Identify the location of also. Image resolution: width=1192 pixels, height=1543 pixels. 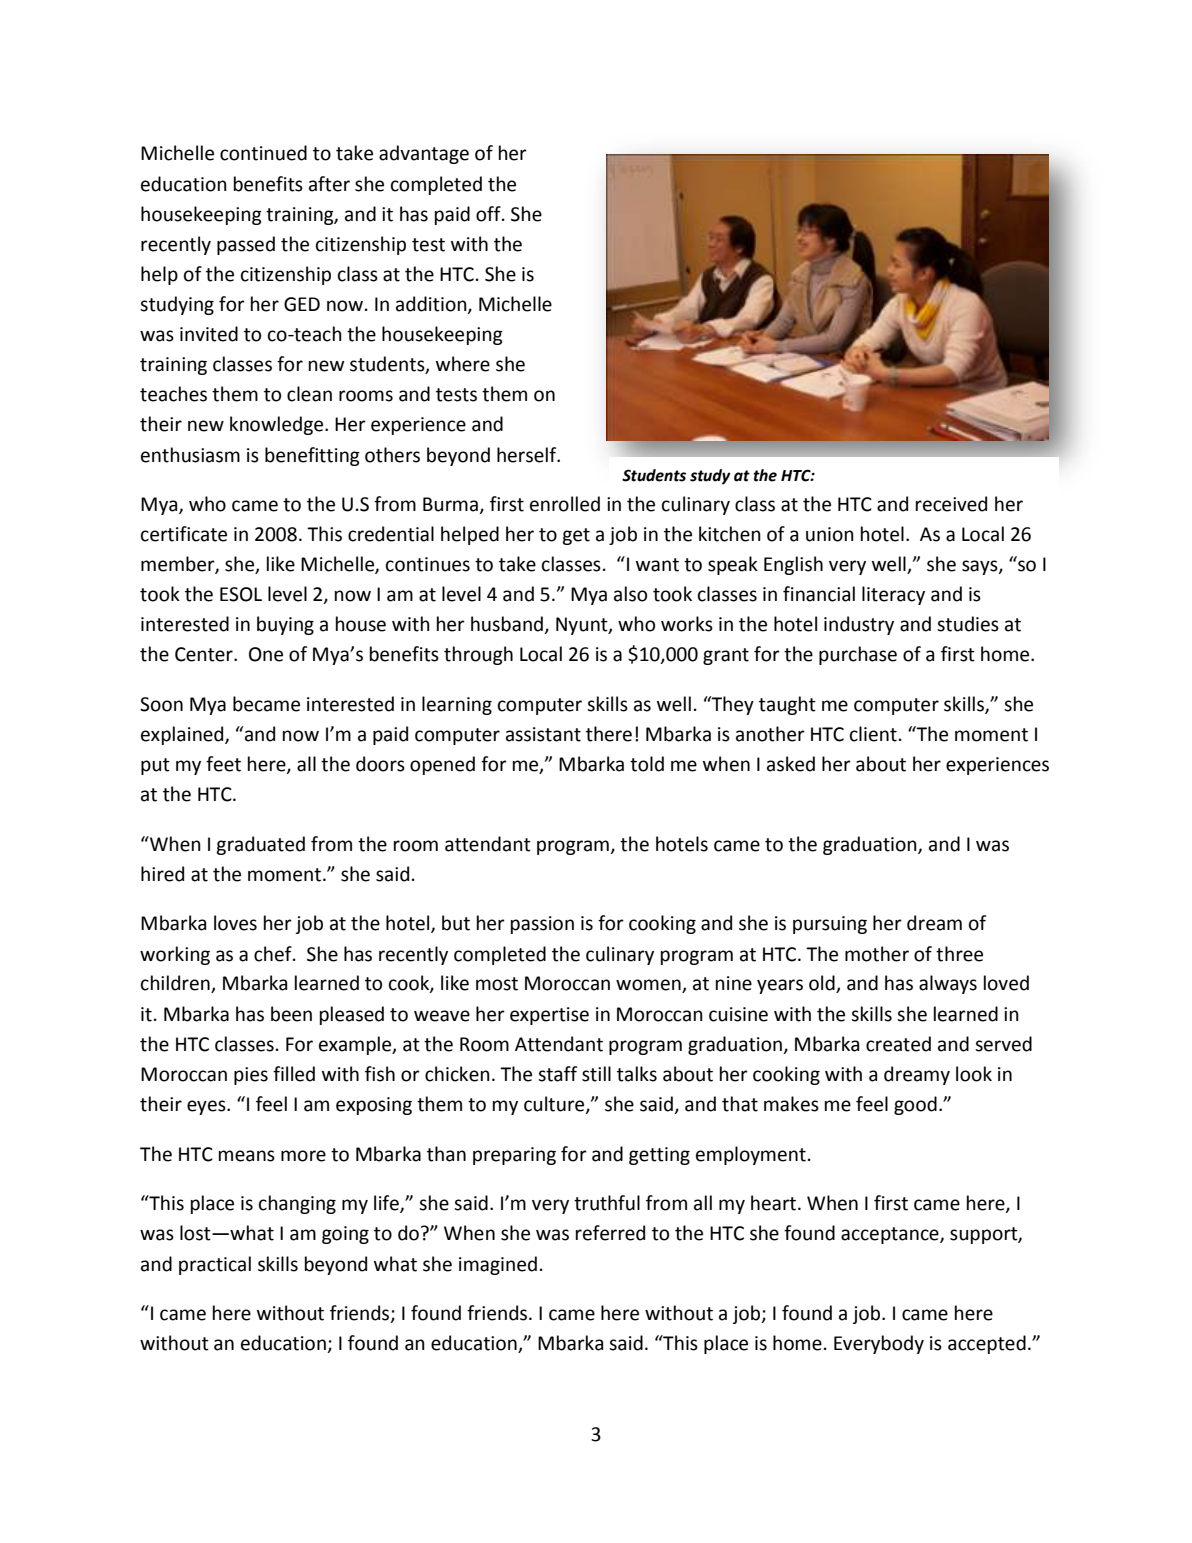
(630, 594).
